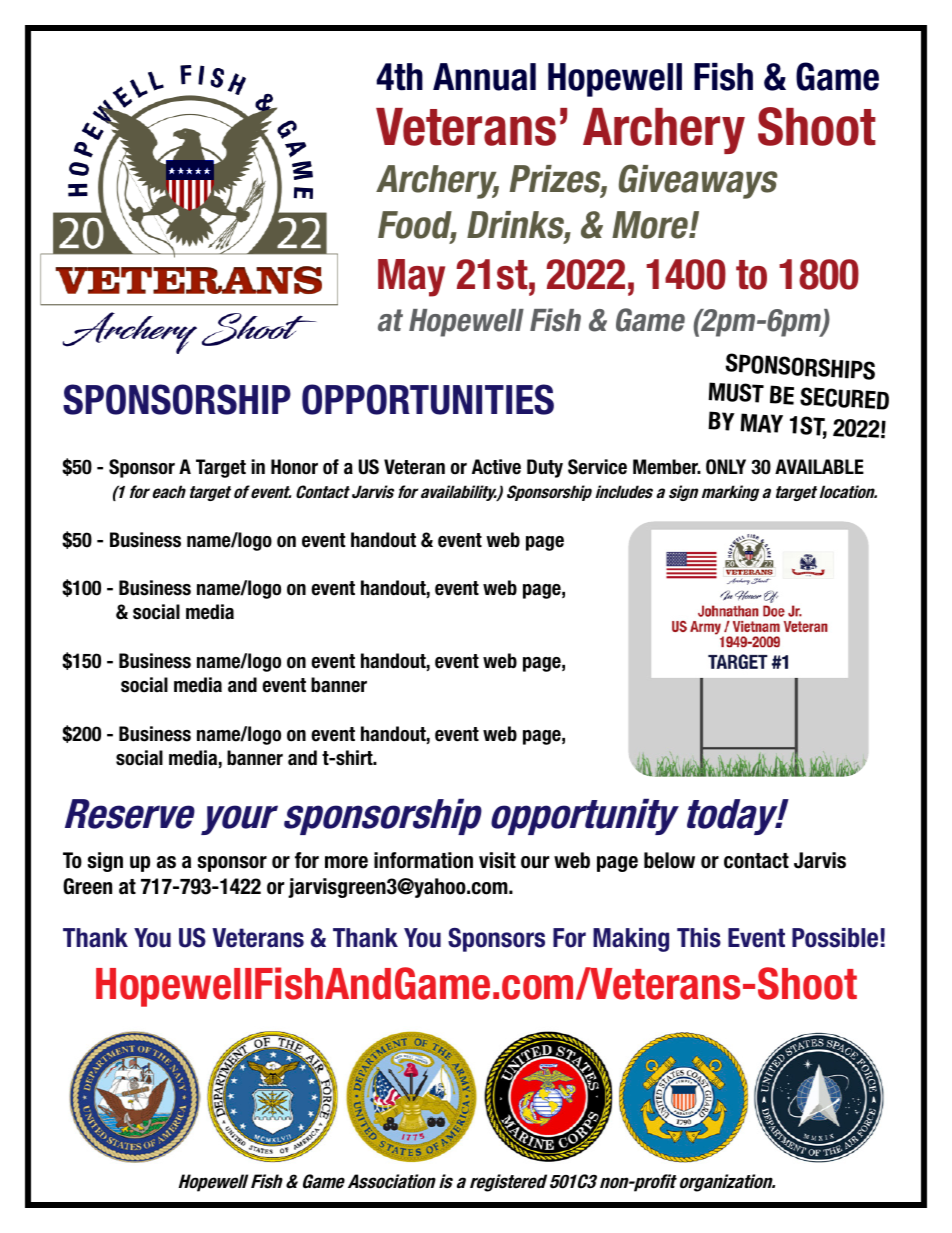 The image size is (952, 1233). What do you see at coordinates (597, 467) in the screenshot?
I see `Service` at bounding box center [597, 467].
